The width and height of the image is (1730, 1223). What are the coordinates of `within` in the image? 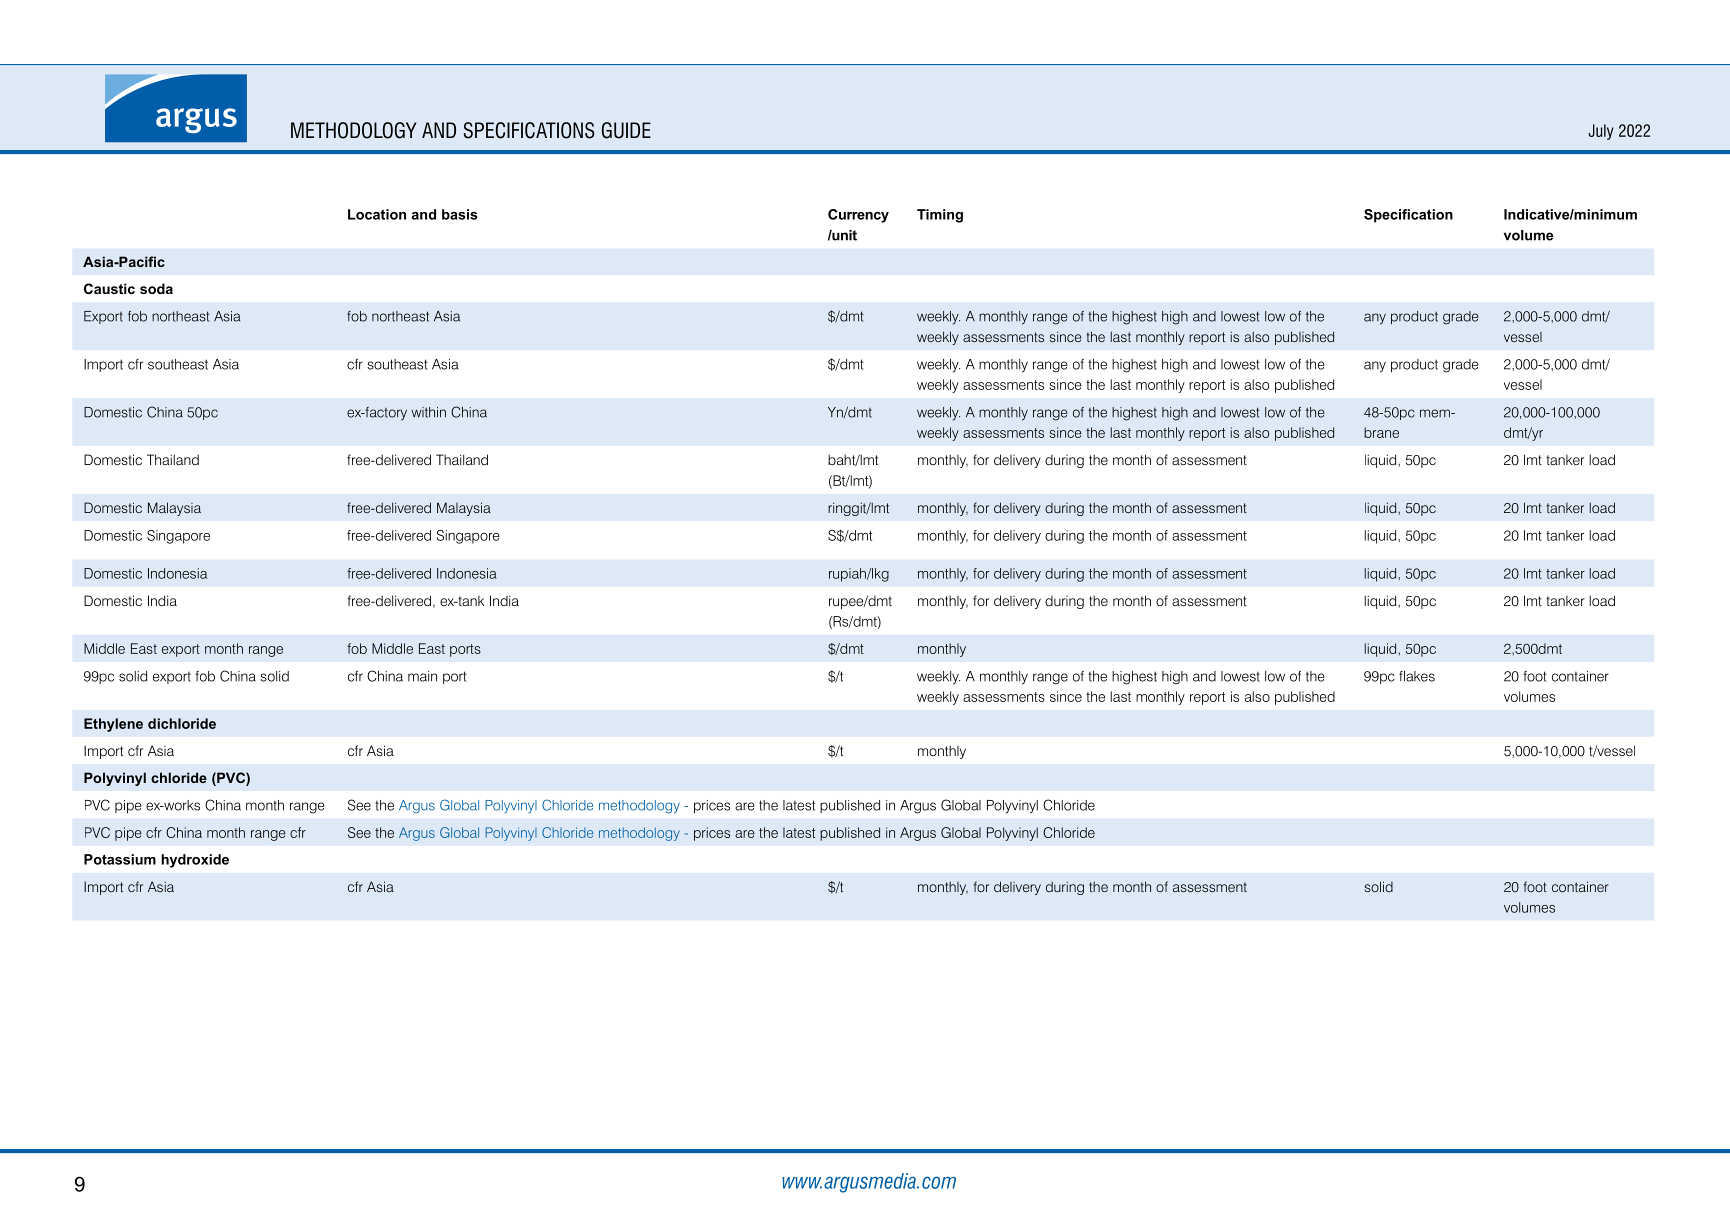 It's located at (428, 412).
